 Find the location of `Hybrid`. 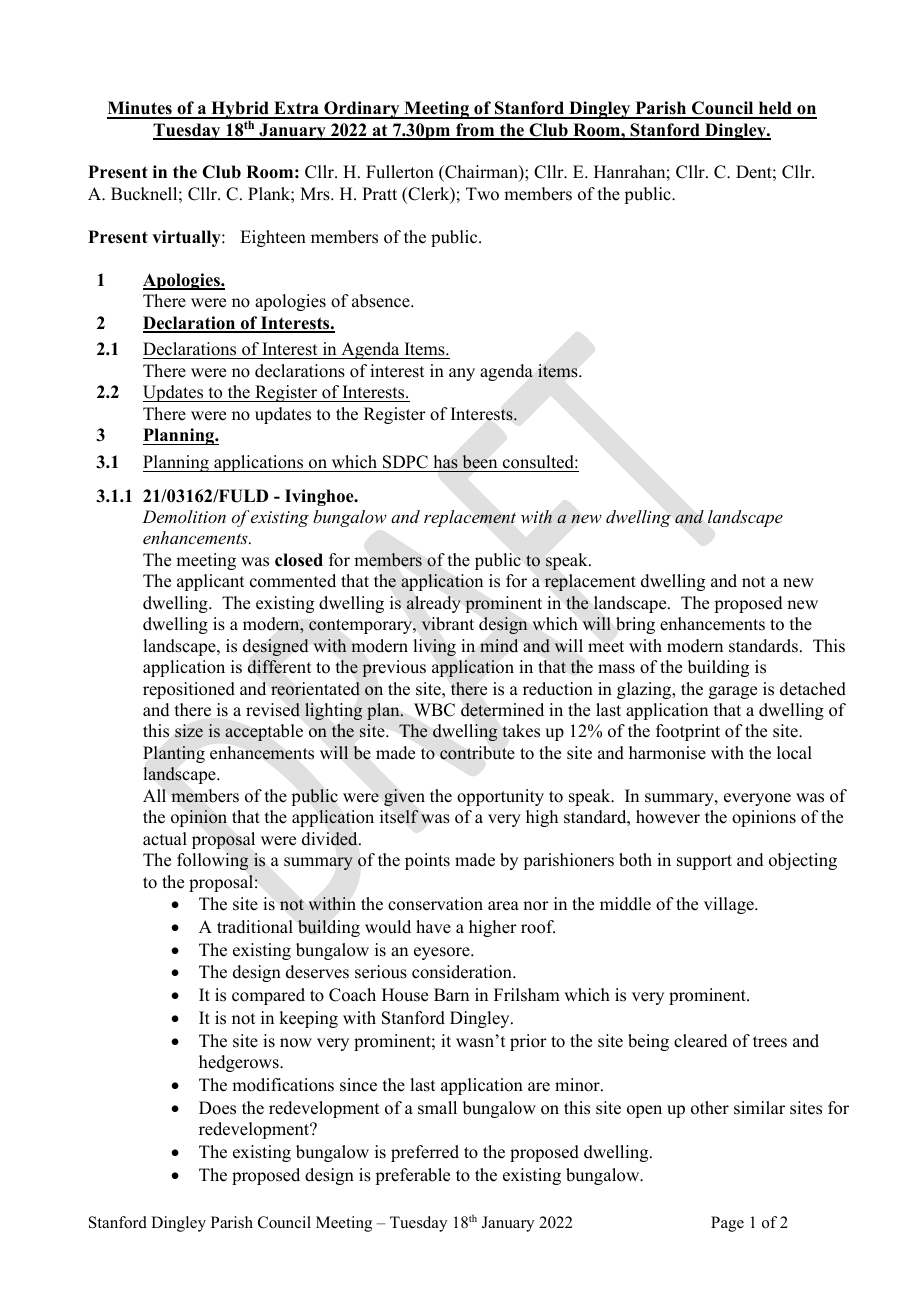

Hybrid is located at coordinates (240, 111).
